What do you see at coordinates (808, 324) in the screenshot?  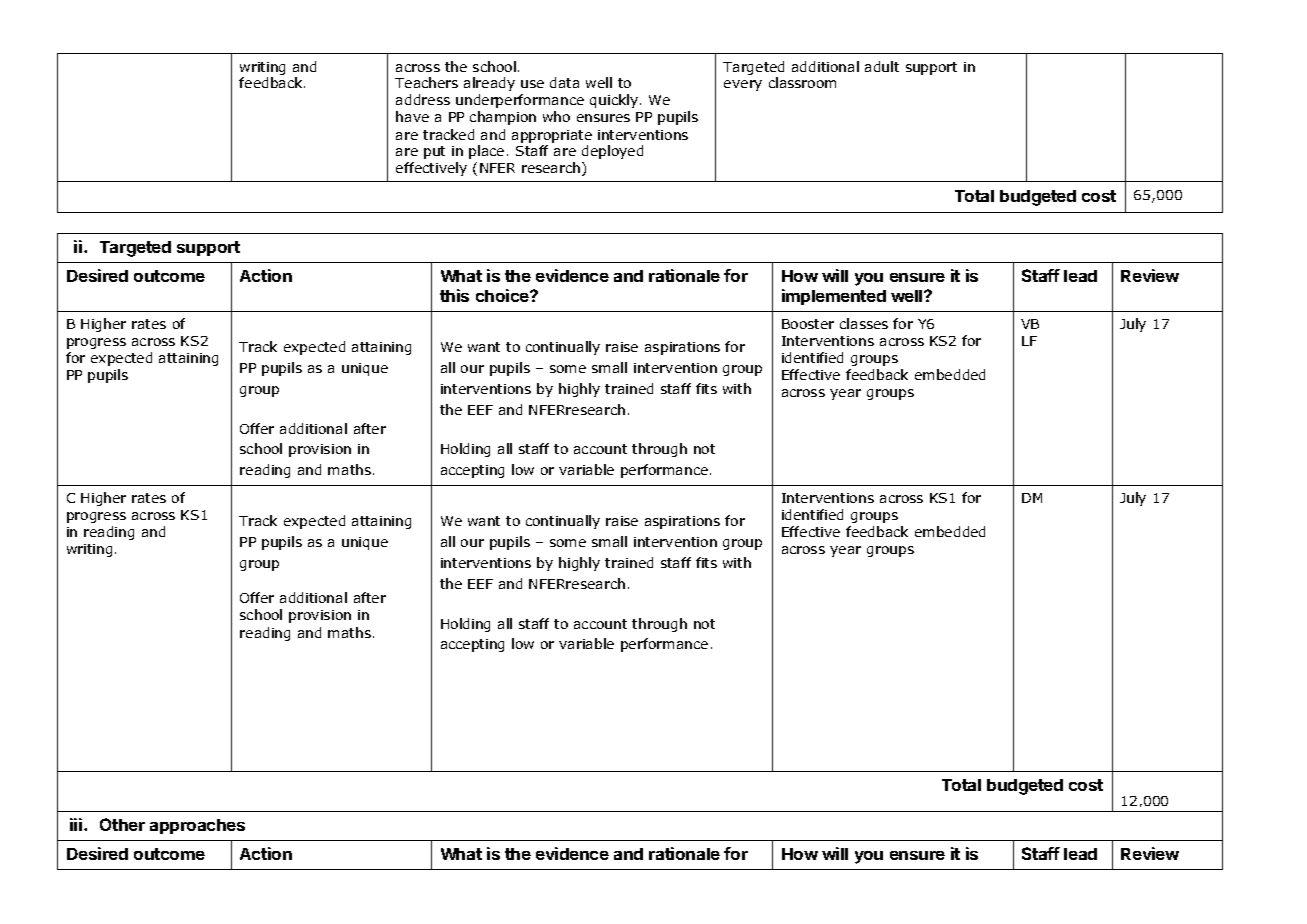 I see `Booster` at bounding box center [808, 324].
